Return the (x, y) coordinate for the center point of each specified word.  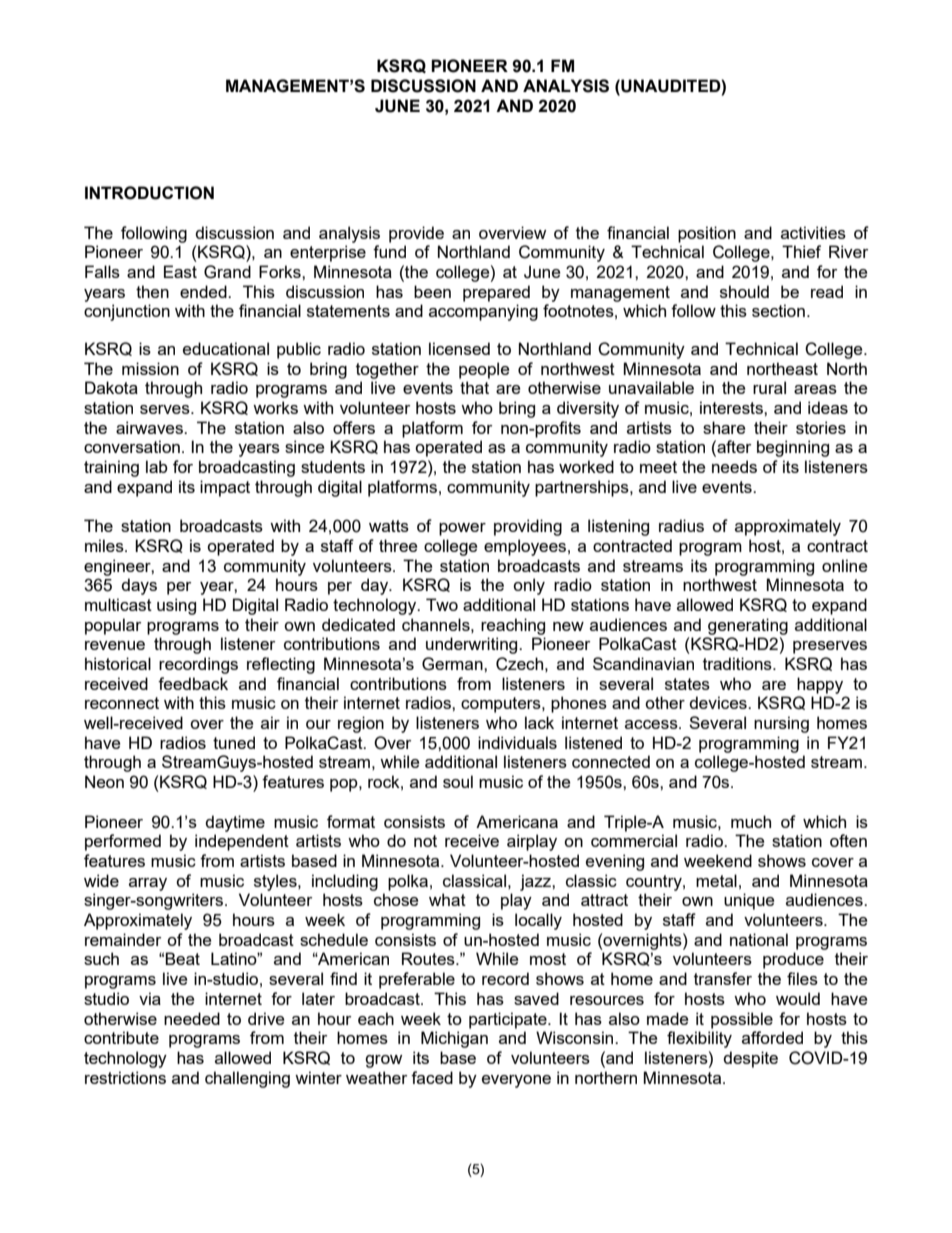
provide (416, 234)
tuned (234, 742)
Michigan (454, 1039)
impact (225, 488)
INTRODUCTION (149, 193)
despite (750, 1059)
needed (192, 1018)
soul (458, 781)
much (751, 821)
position (707, 234)
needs (734, 466)
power (462, 529)
